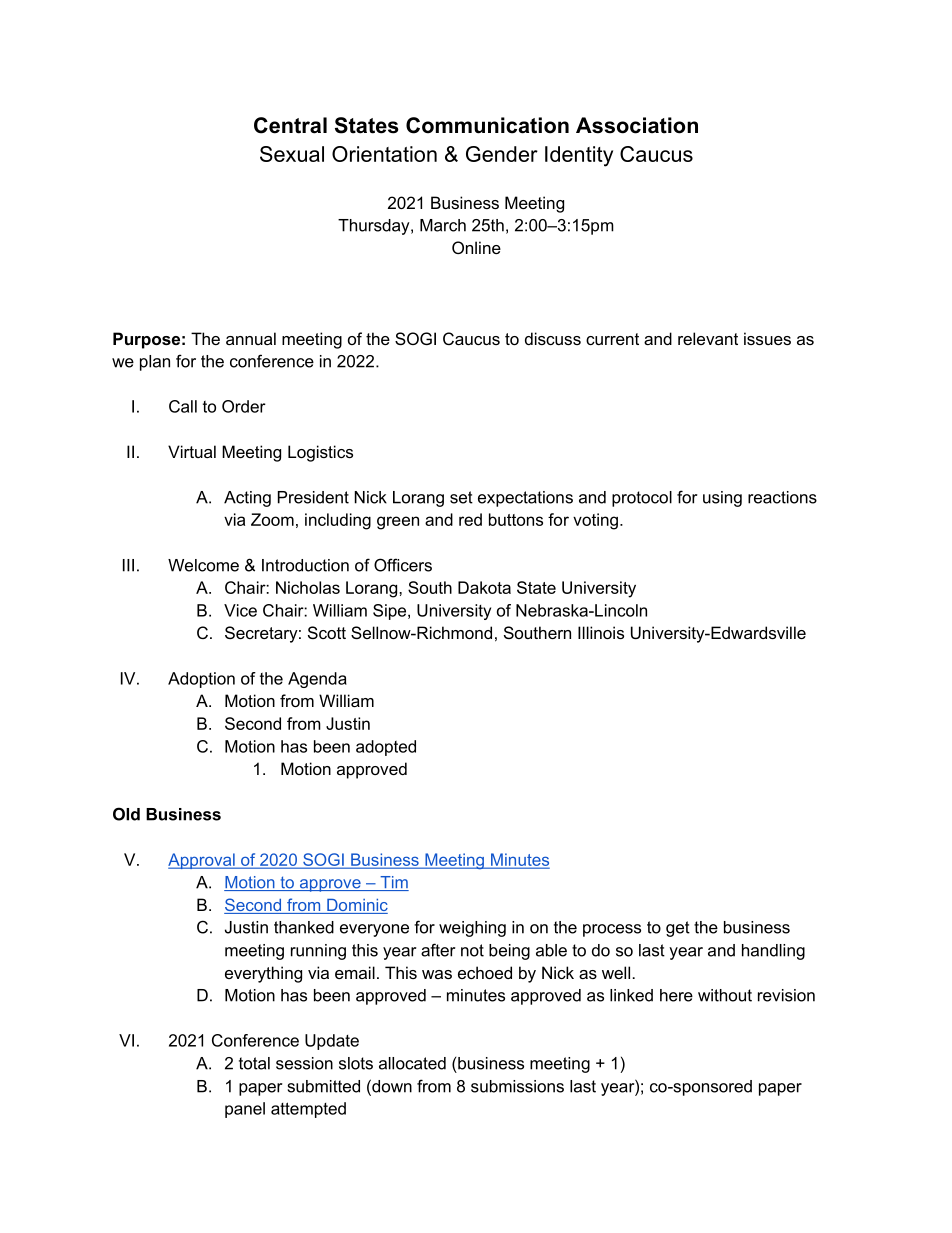  I want to click on Sexual, so click(292, 154).
